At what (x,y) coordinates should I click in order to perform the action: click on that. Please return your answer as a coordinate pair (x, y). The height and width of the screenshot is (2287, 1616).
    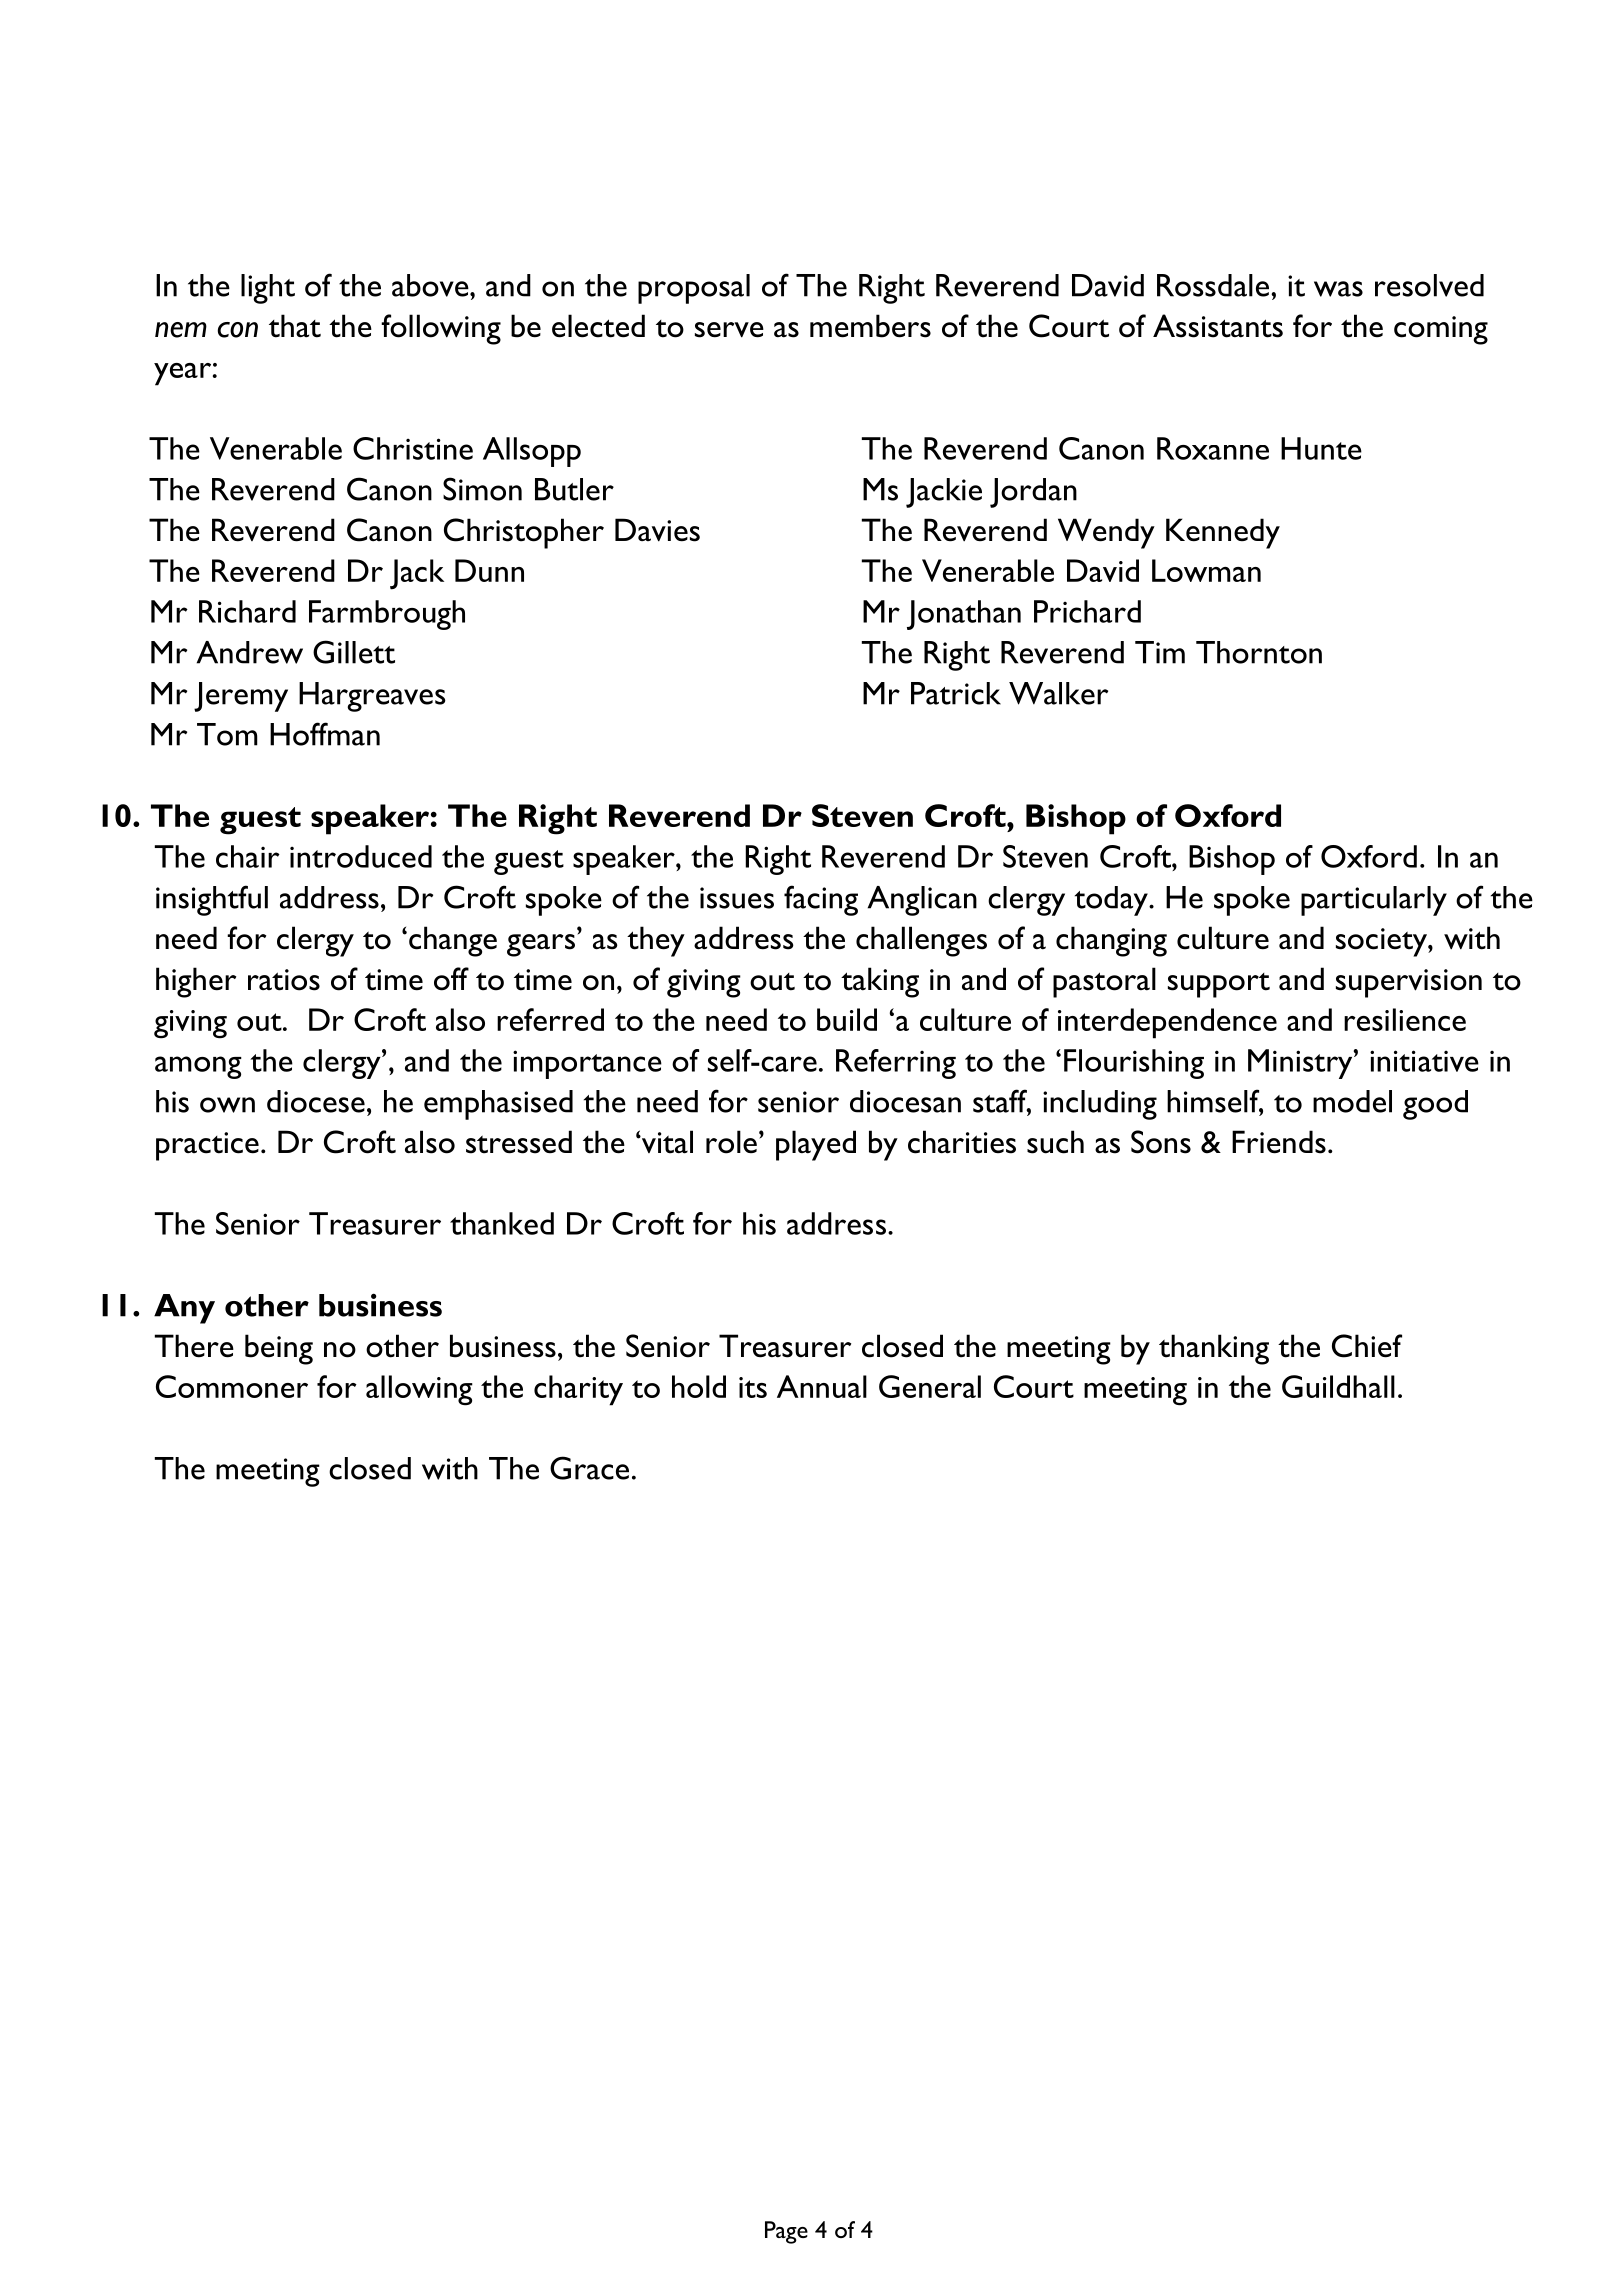
    Looking at the image, I should click on (295, 326).
